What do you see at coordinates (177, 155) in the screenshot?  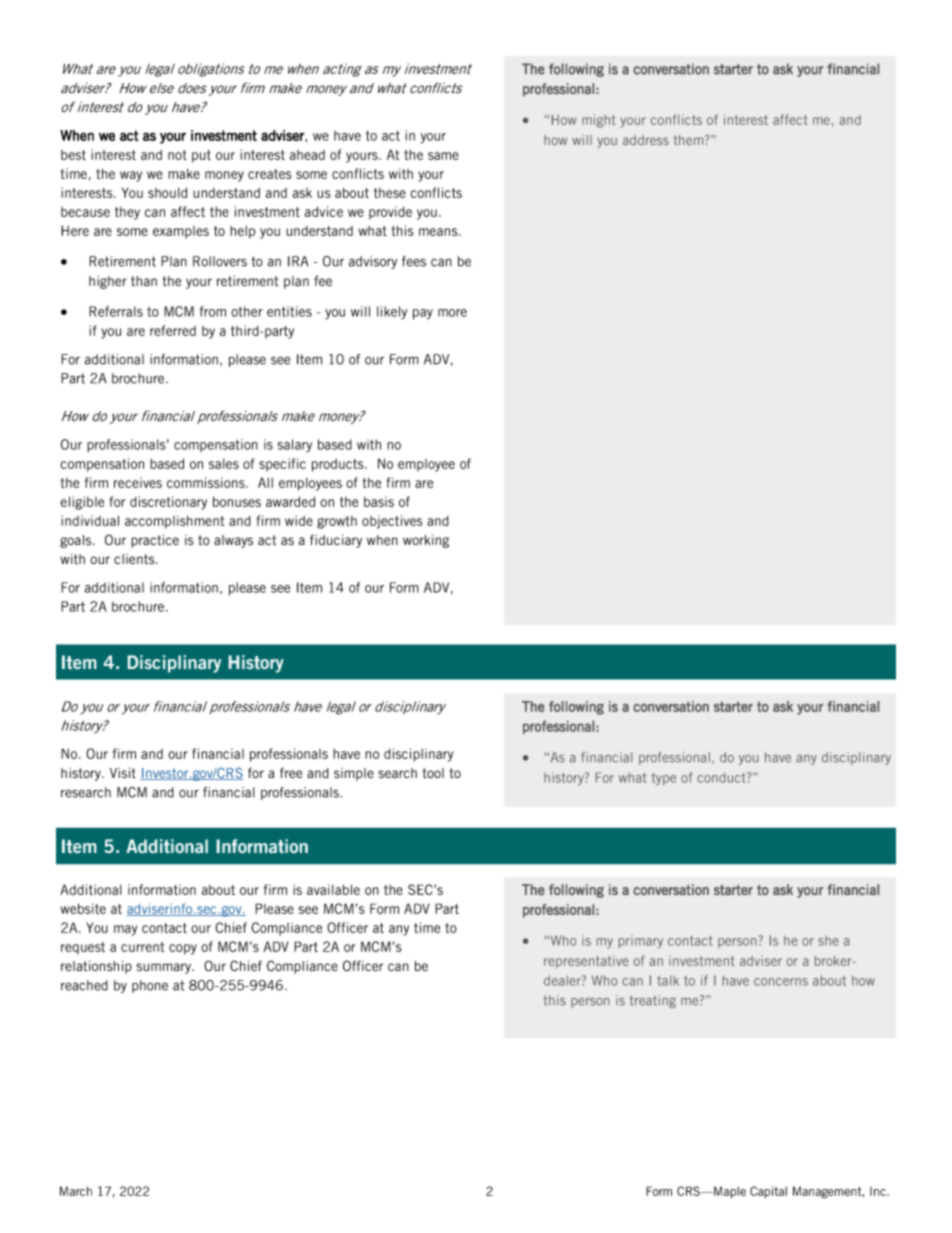 I see `not` at bounding box center [177, 155].
